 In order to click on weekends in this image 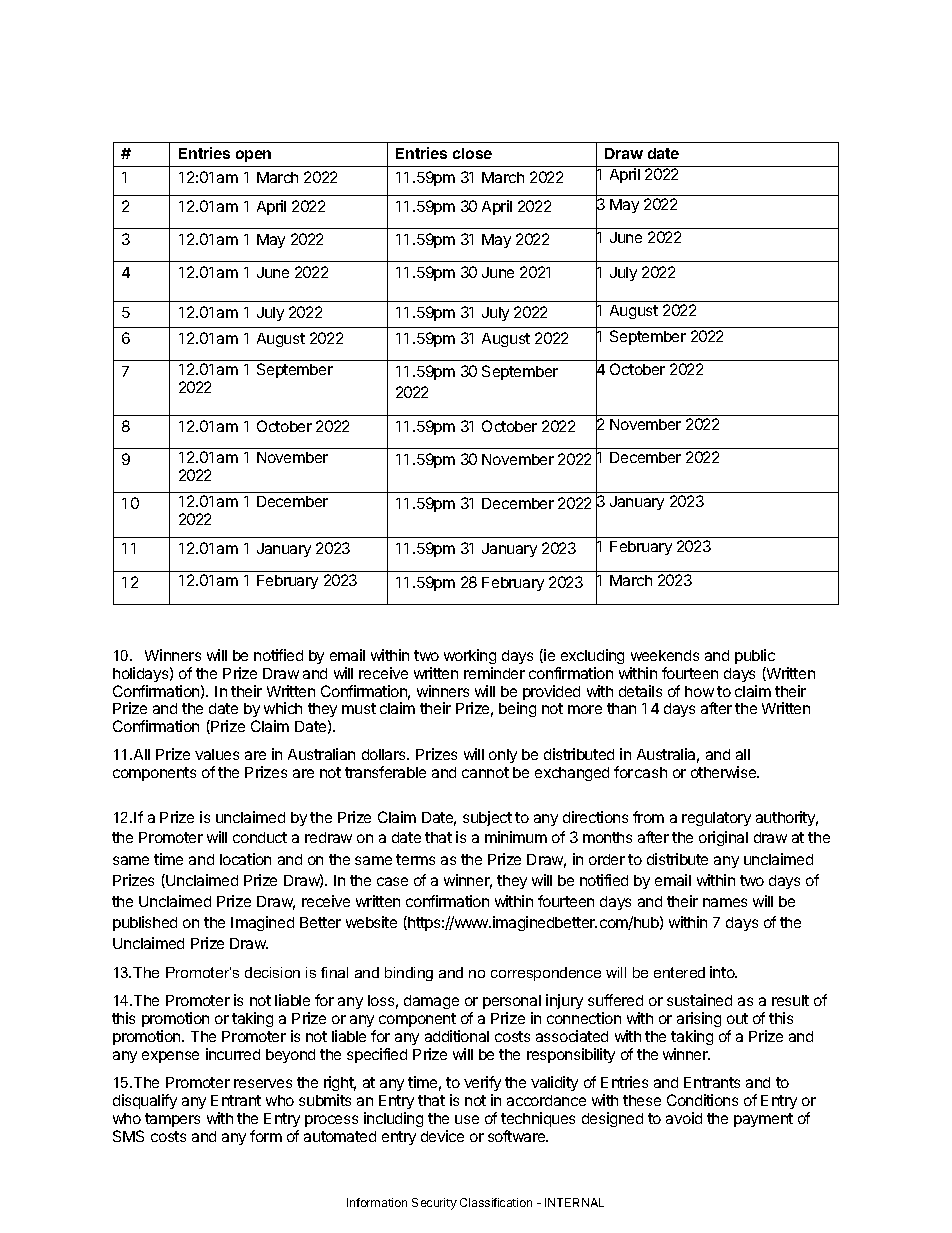, I will do `click(665, 655)`.
